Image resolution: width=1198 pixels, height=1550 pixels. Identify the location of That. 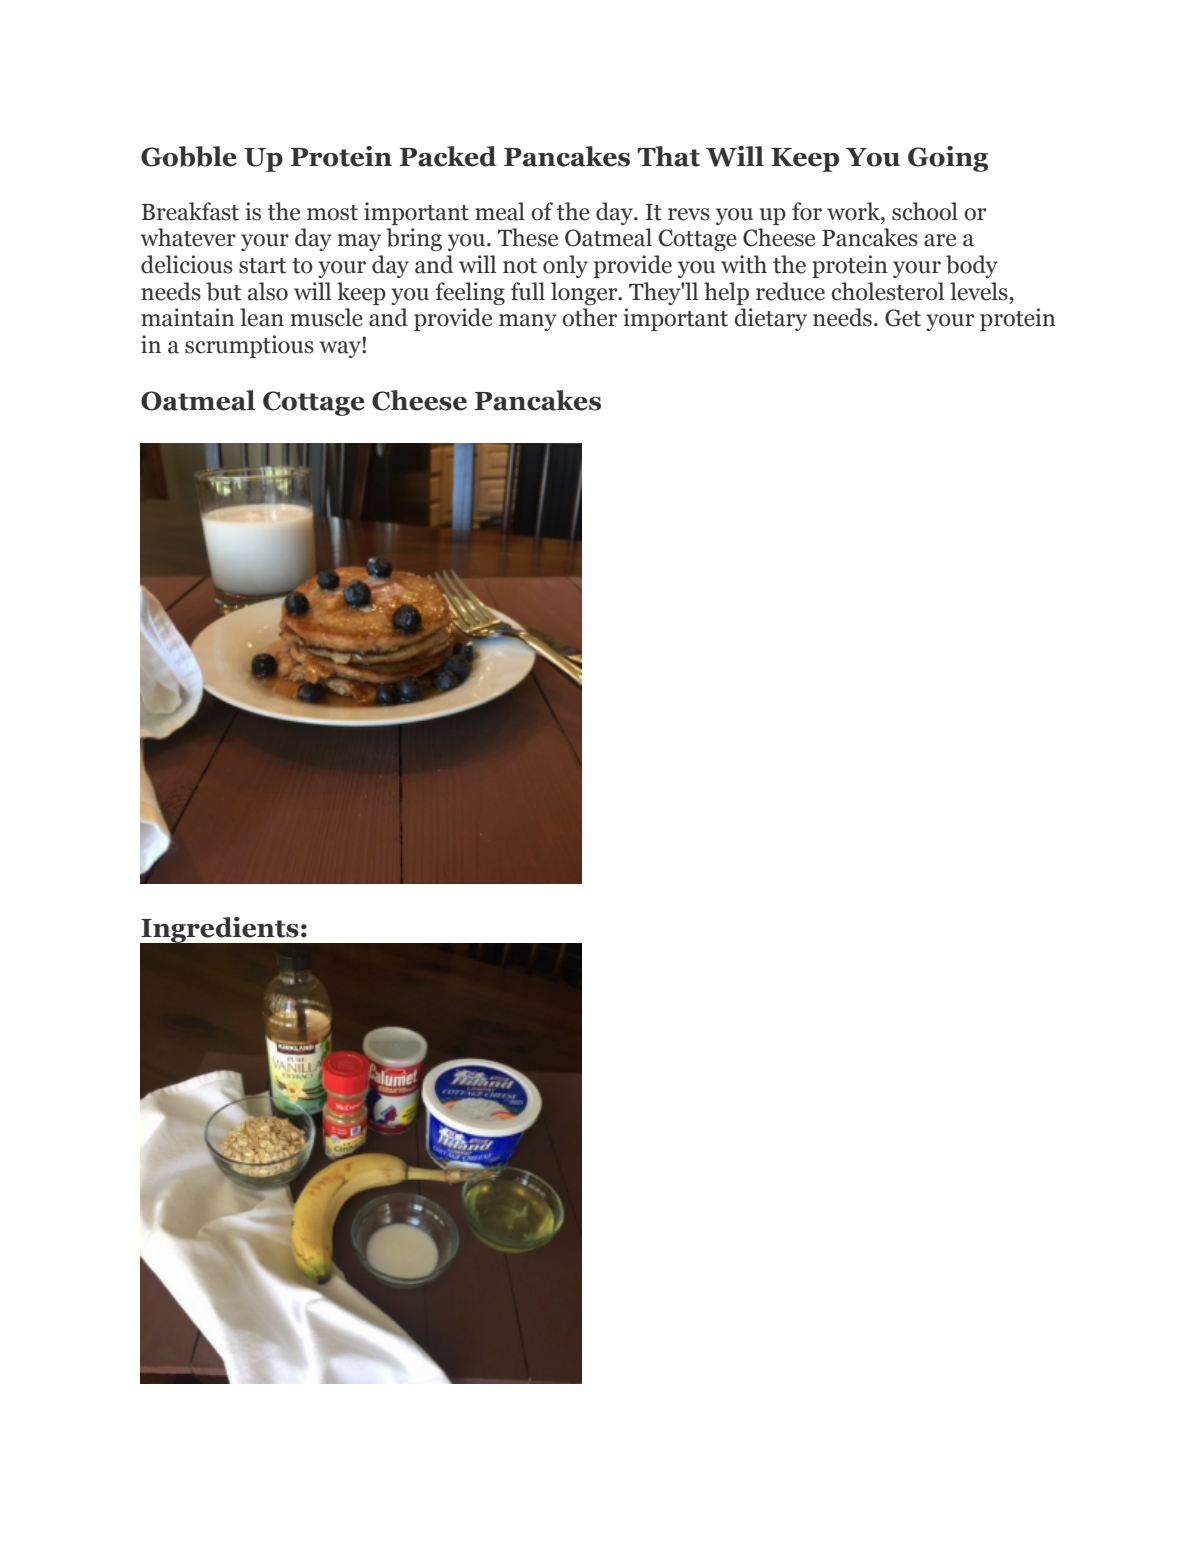
(668, 156).
